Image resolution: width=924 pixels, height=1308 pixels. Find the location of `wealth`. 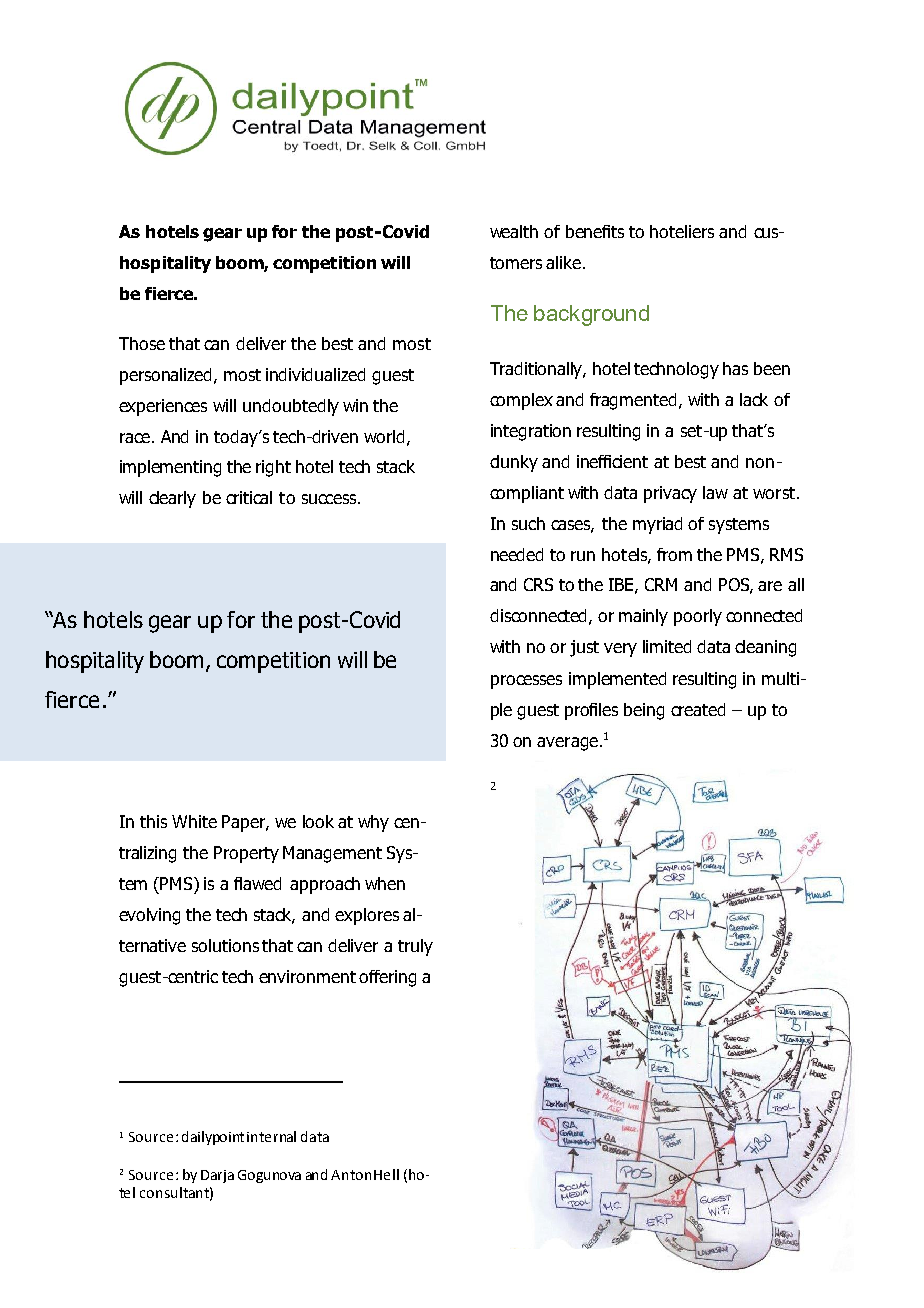

wealth is located at coordinates (514, 231).
